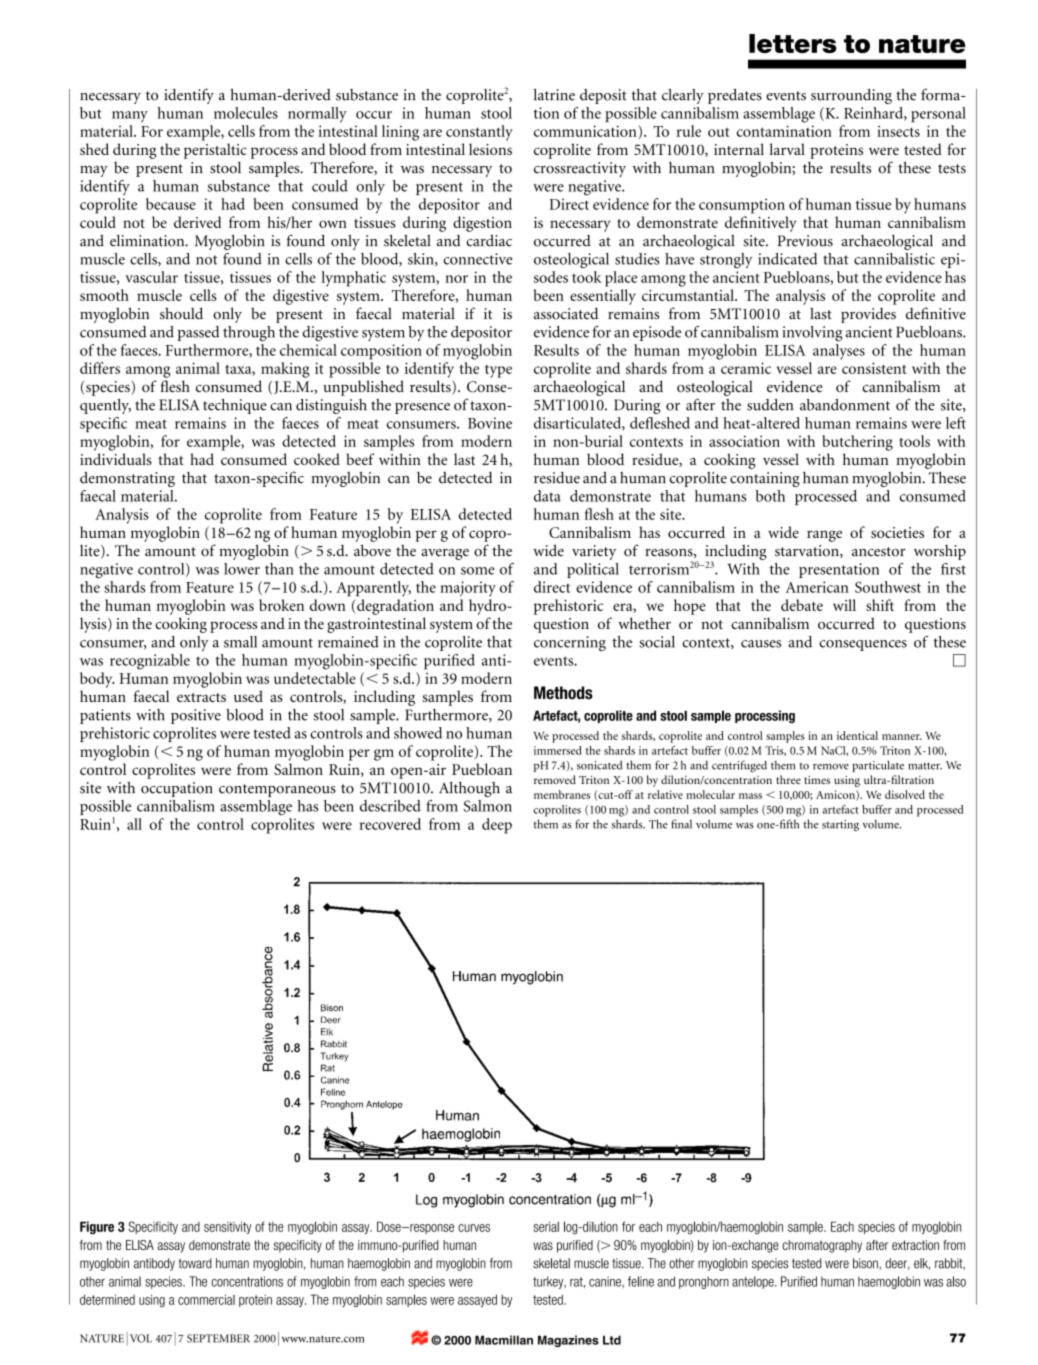 This screenshot has height=1365, width=1038. Describe the element at coordinates (478, 571) in the screenshot. I see `some` at that location.
